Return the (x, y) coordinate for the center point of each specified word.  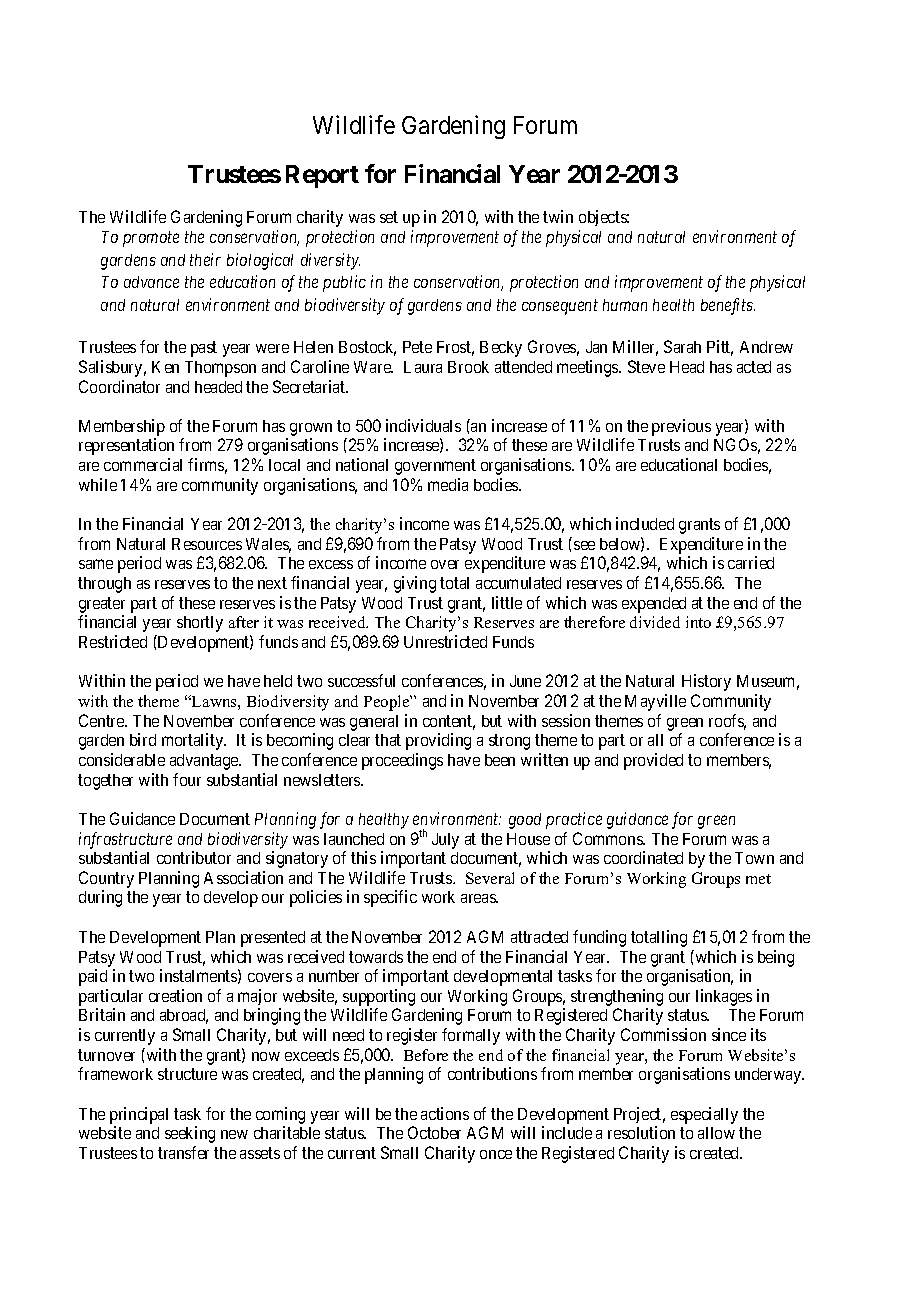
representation (126, 446)
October (434, 1132)
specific (390, 898)
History (706, 682)
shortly (200, 624)
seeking (190, 1134)
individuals (423, 425)
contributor (194, 857)
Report (322, 176)
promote (151, 239)
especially (704, 1115)
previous (681, 427)
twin (558, 216)
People (388, 703)
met (758, 879)
